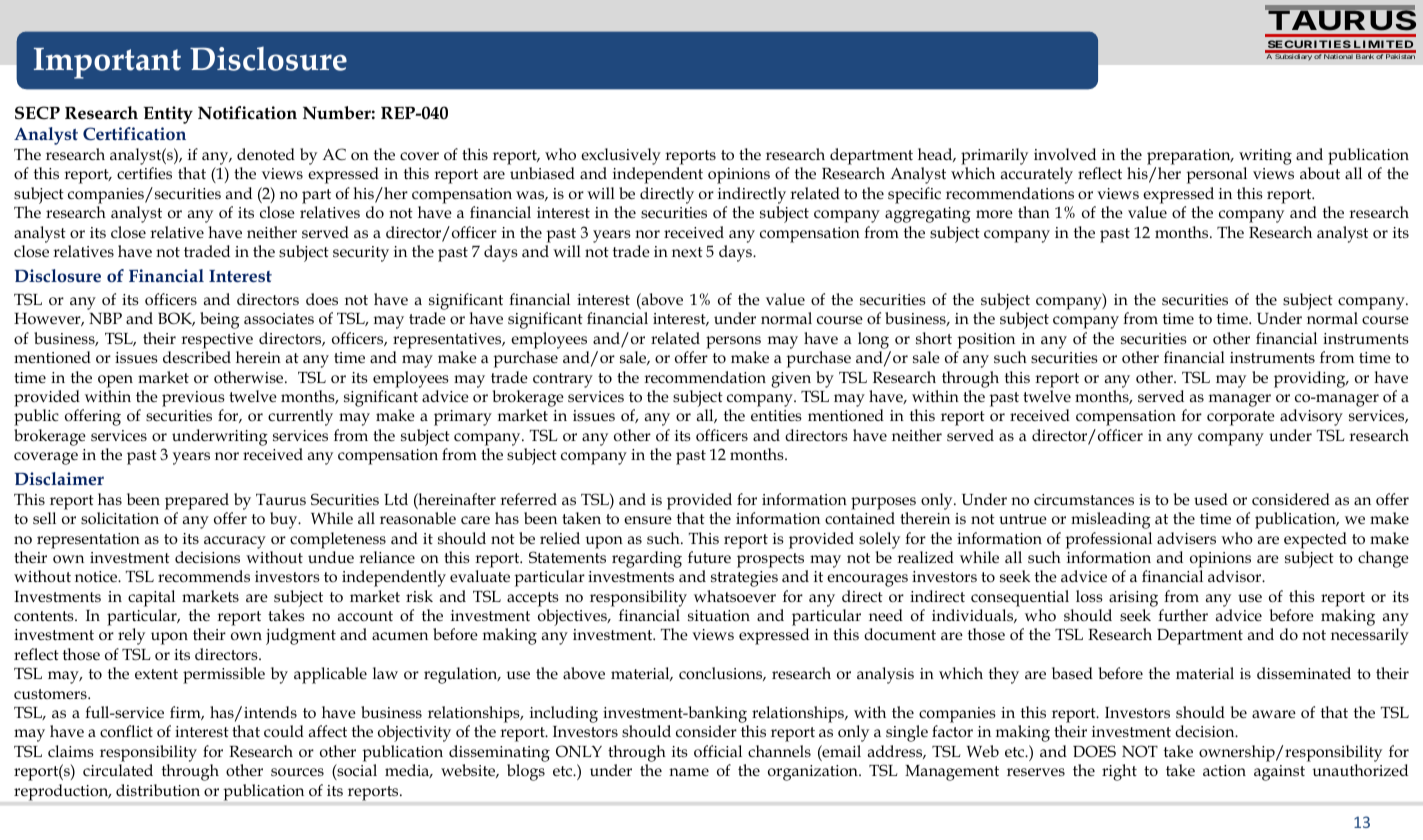 The image size is (1423, 840). Describe the element at coordinates (151, 598) in the screenshot. I see `capital` at that location.
